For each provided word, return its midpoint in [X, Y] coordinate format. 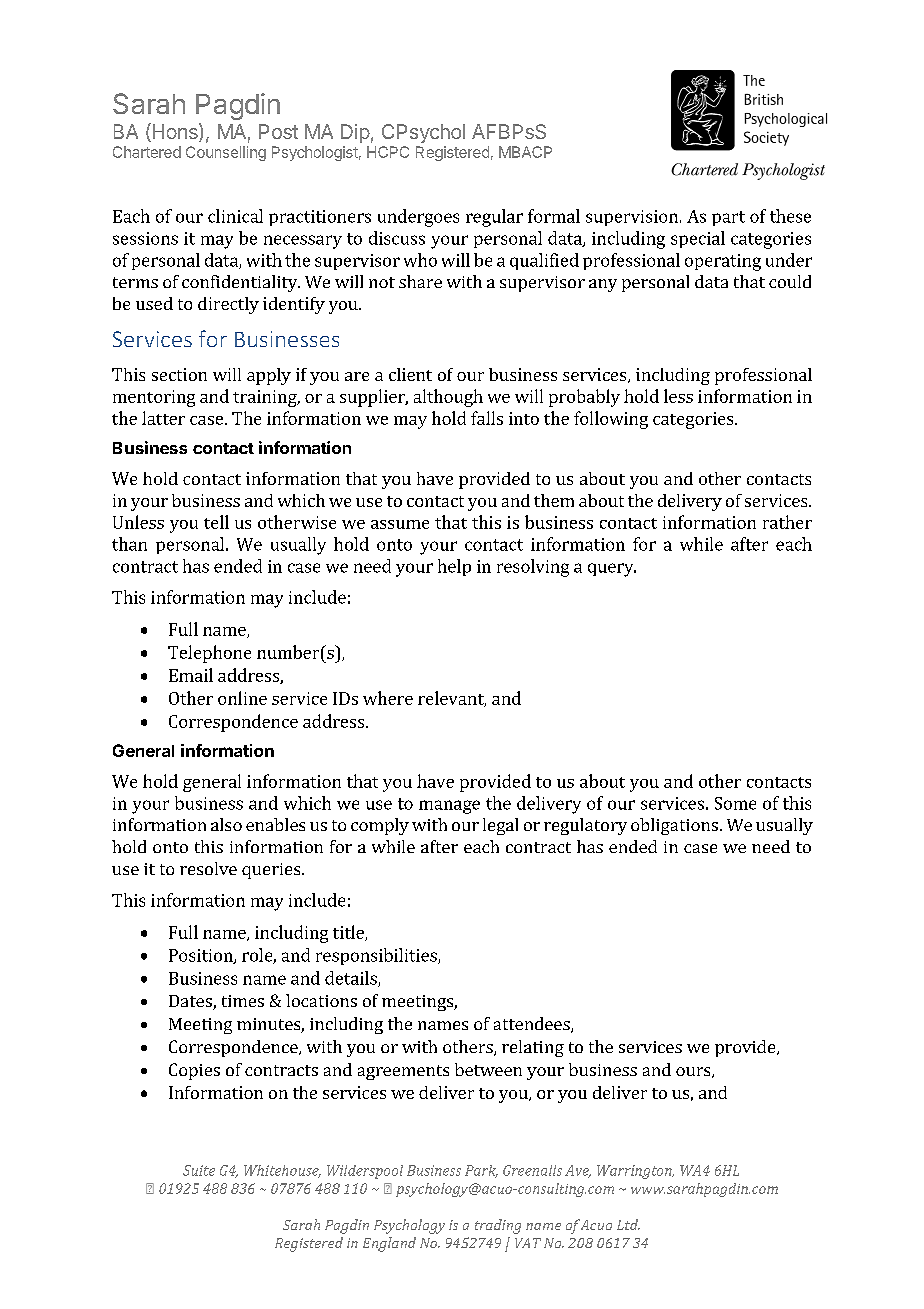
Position [202, 956]
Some [735, 803]
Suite [199, 1170]
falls [487, 418]
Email [191, 675]
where [388, 698]
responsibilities [377, 956]
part [728, 218]
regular [494, 218]
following [611, 420]
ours [694, 1072]
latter [163, 418]
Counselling [226, 153]
